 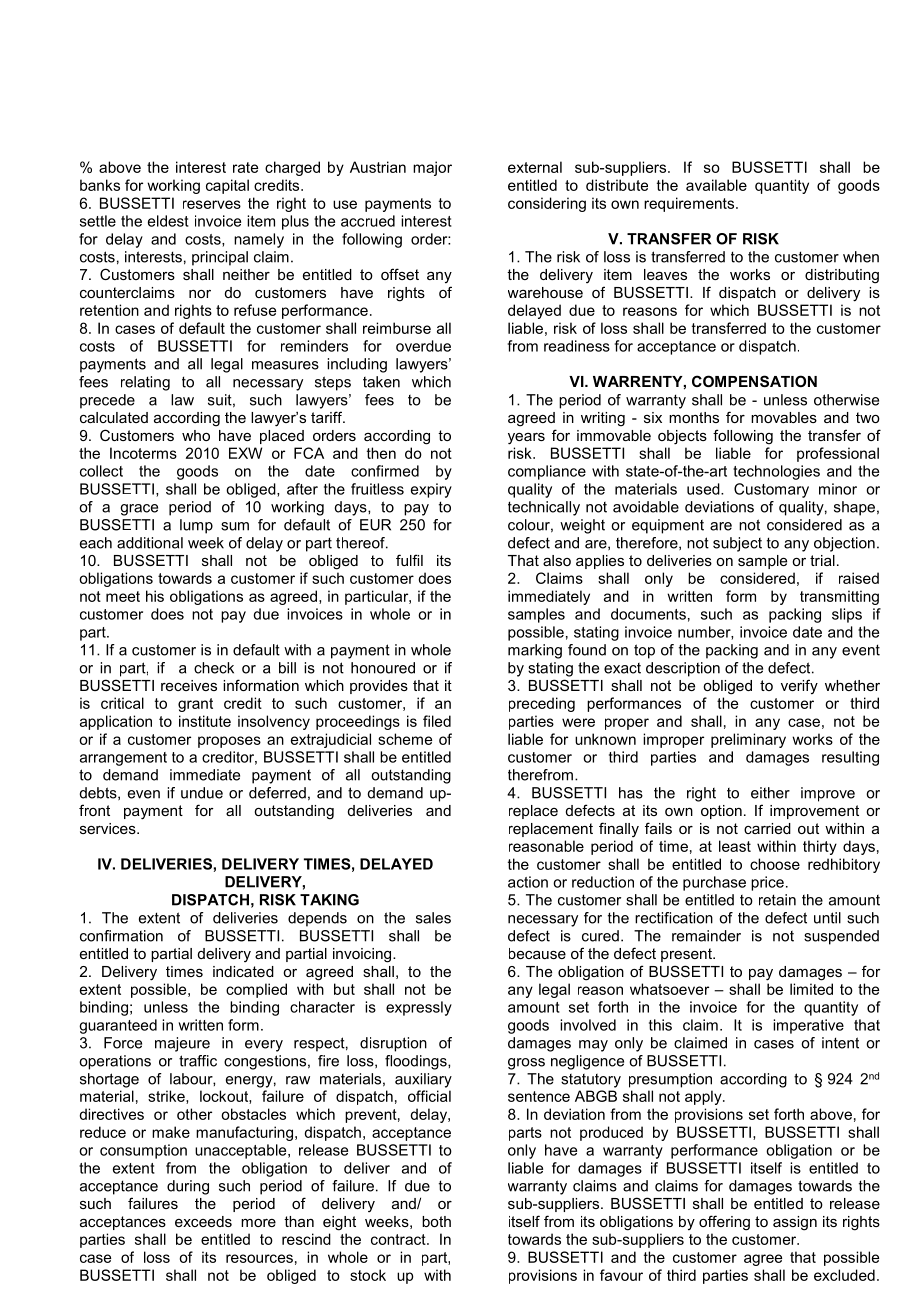 What do you see at coordinates (202, 793) in the screenshot?
I see `undue` at bounding box center [202, 793].
